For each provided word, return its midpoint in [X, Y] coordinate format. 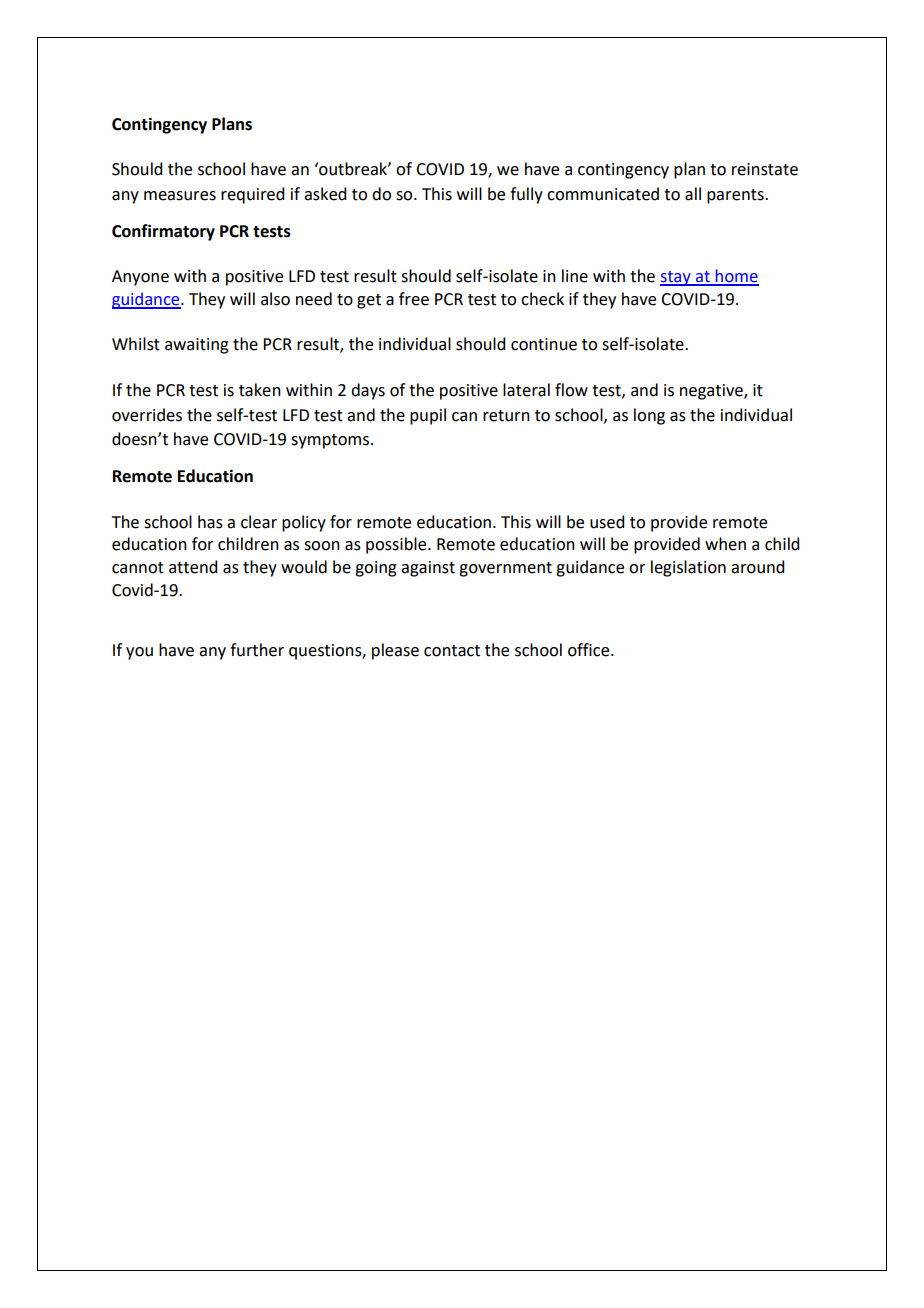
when [725, 544]
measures [180, 196]
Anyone [140, 278]
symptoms [331, 441]
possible [397, 545]
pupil [428, 416]
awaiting [197, 346]
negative [712, 392]
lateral [526, 390]
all [693, 194]
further [257, 650]
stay [676, 278]
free [414, 299]
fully [526, 195]
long [649, 416]
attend [193, 567]
